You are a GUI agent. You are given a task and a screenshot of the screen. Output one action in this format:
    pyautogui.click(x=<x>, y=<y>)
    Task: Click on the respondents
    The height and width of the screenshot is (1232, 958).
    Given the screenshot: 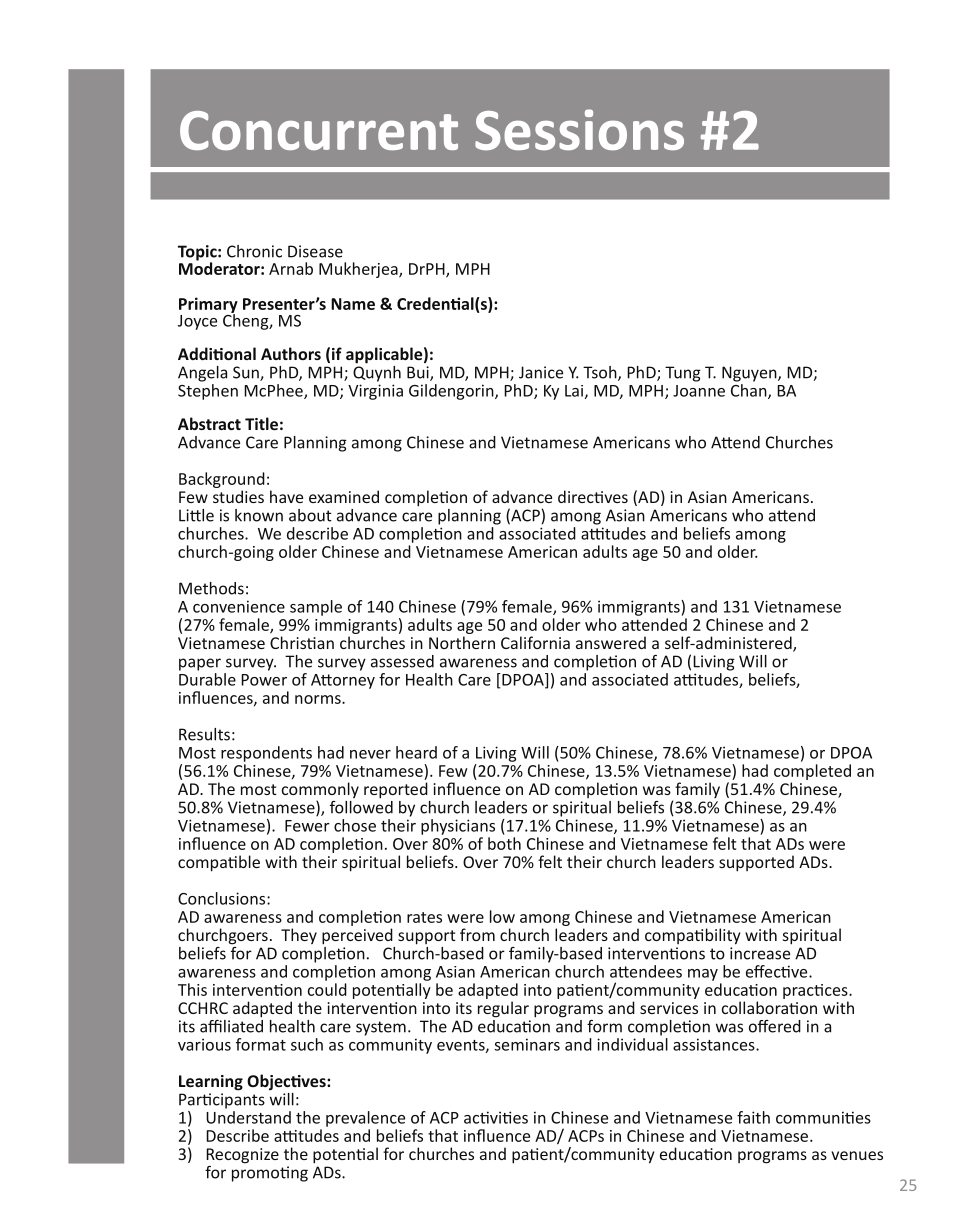 What is the action you would take?
    pyautogui.click(x=266, y=754)
